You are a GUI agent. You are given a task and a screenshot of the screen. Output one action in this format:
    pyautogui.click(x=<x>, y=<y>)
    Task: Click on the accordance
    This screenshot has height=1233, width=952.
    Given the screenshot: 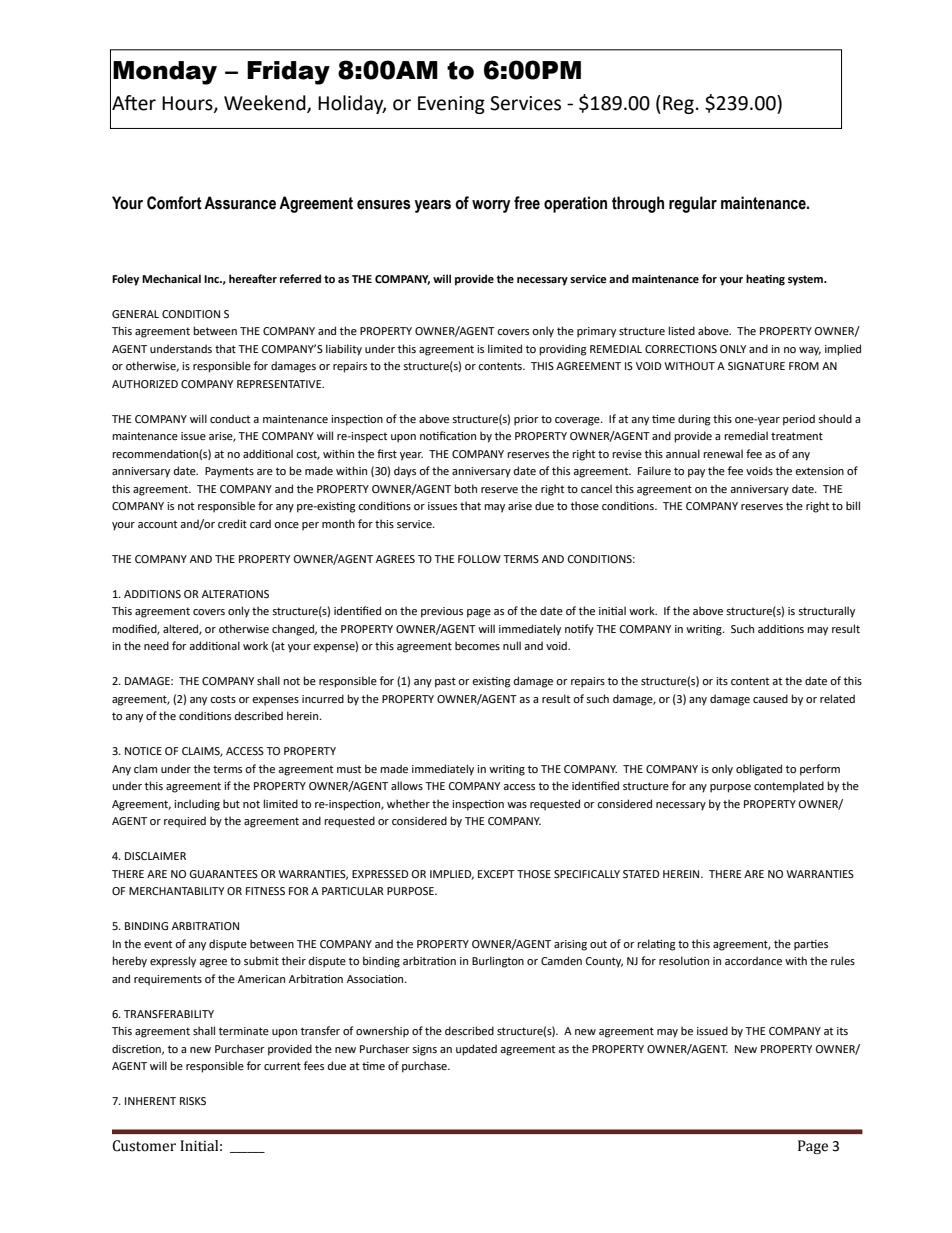 What is the action you would take?
    pyautogui.click(x=753, y=960)
